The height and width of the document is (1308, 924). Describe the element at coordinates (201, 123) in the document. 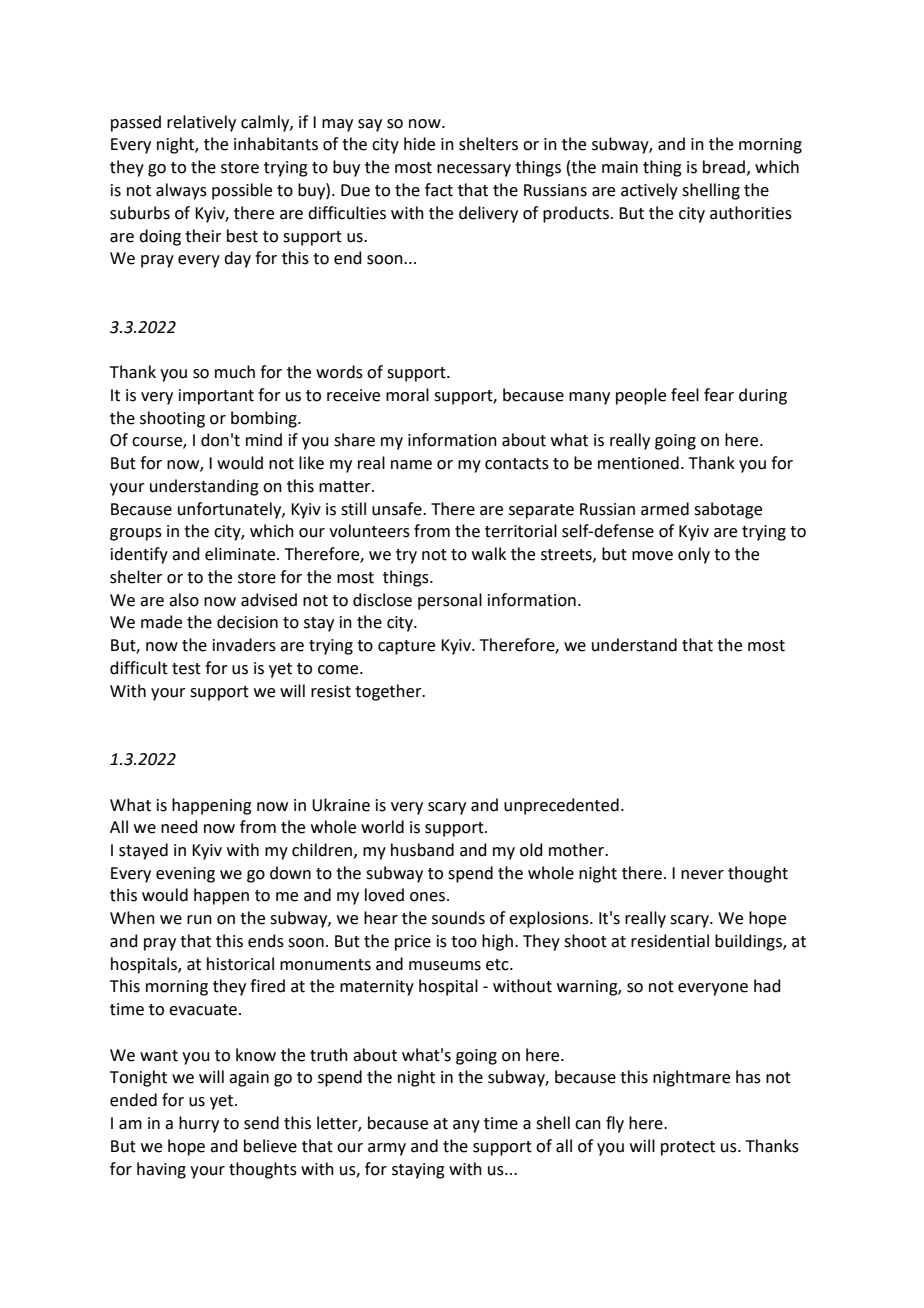

I see `relatively` at that location.
